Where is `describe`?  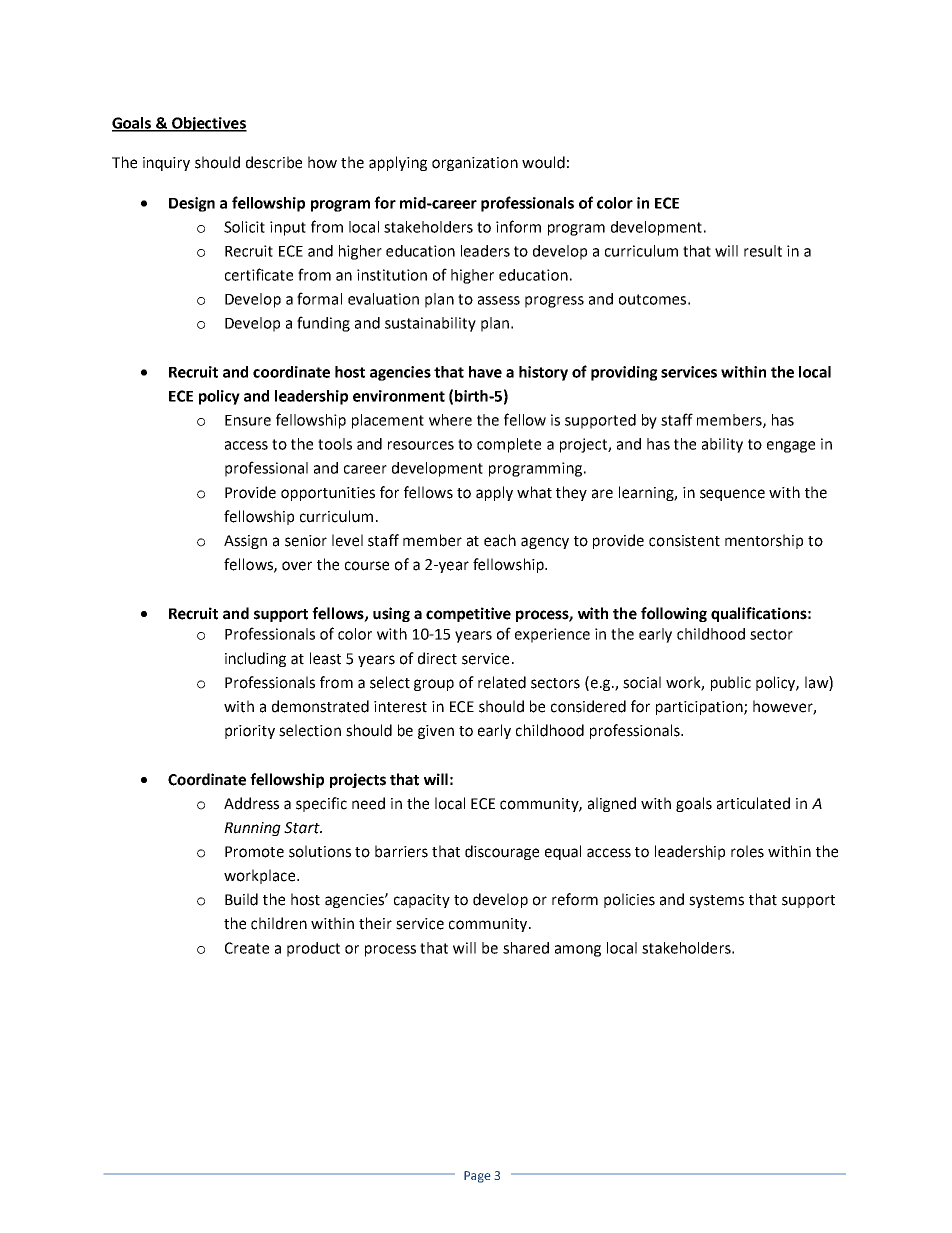
describe is located at coordinates (274, 162).
